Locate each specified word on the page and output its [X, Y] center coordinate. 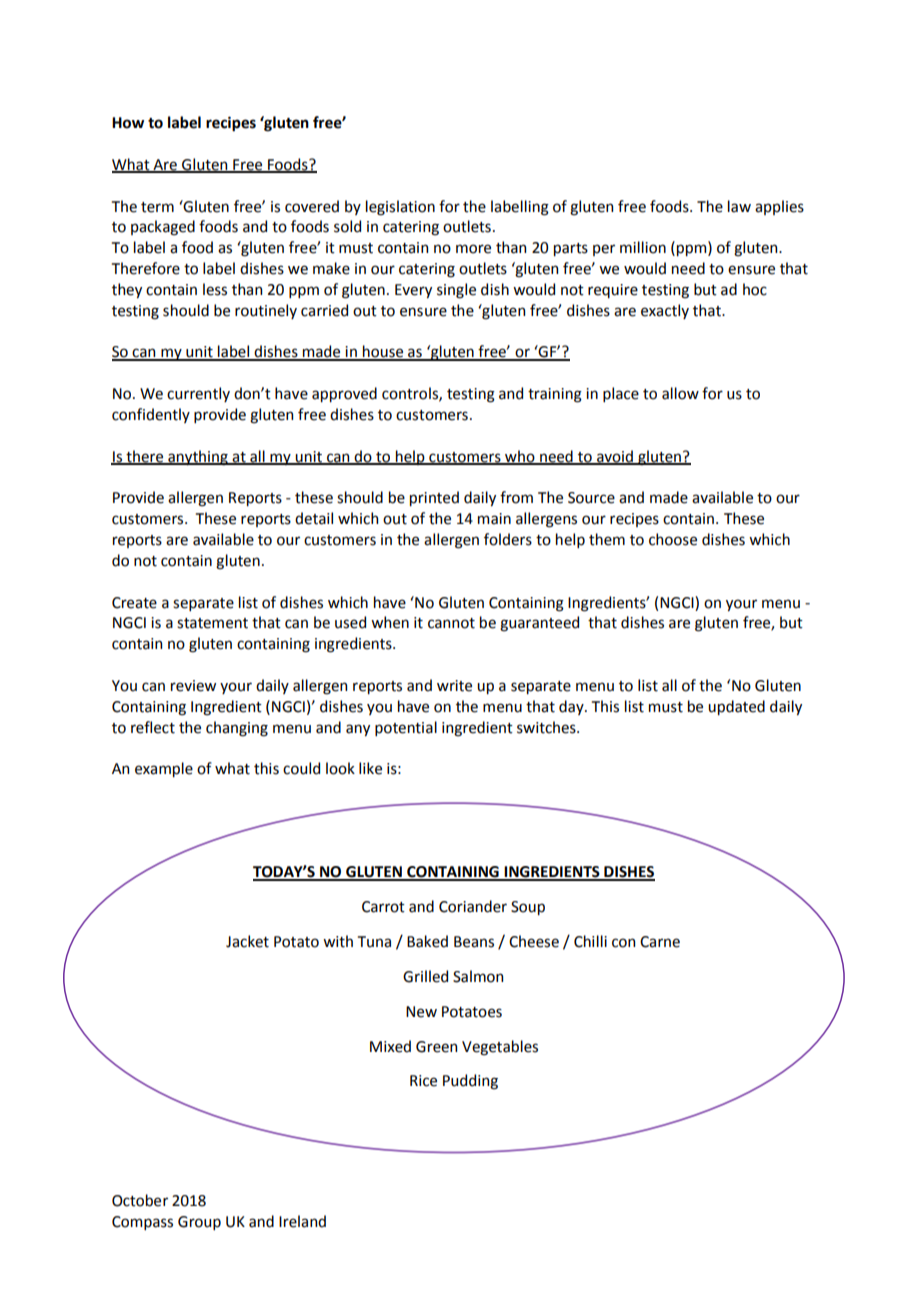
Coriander [473, 906]
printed [434, 498]
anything [198, 458]
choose [673, 539]
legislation [400, 208]
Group [199, 1223]
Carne [660, 942]
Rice [423, 1081]
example [164, 769]
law [739, 206]
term [157, 207]
